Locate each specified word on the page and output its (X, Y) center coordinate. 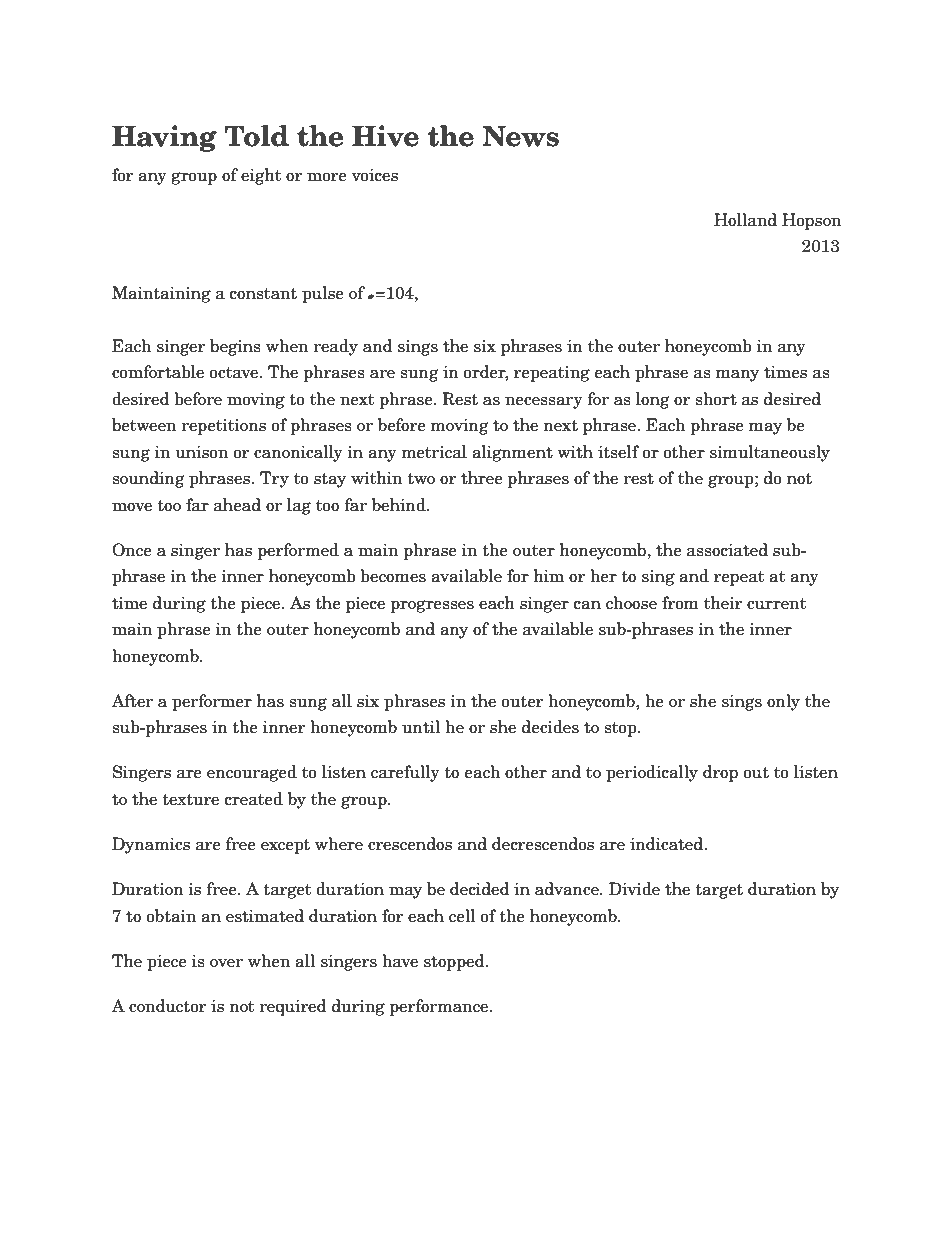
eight (261, 176)
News (520, 136)
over (226, 963)
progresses (432, 606)
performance (440, 1007)
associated (727, 550)
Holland (745, 220)
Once (132, 550)
